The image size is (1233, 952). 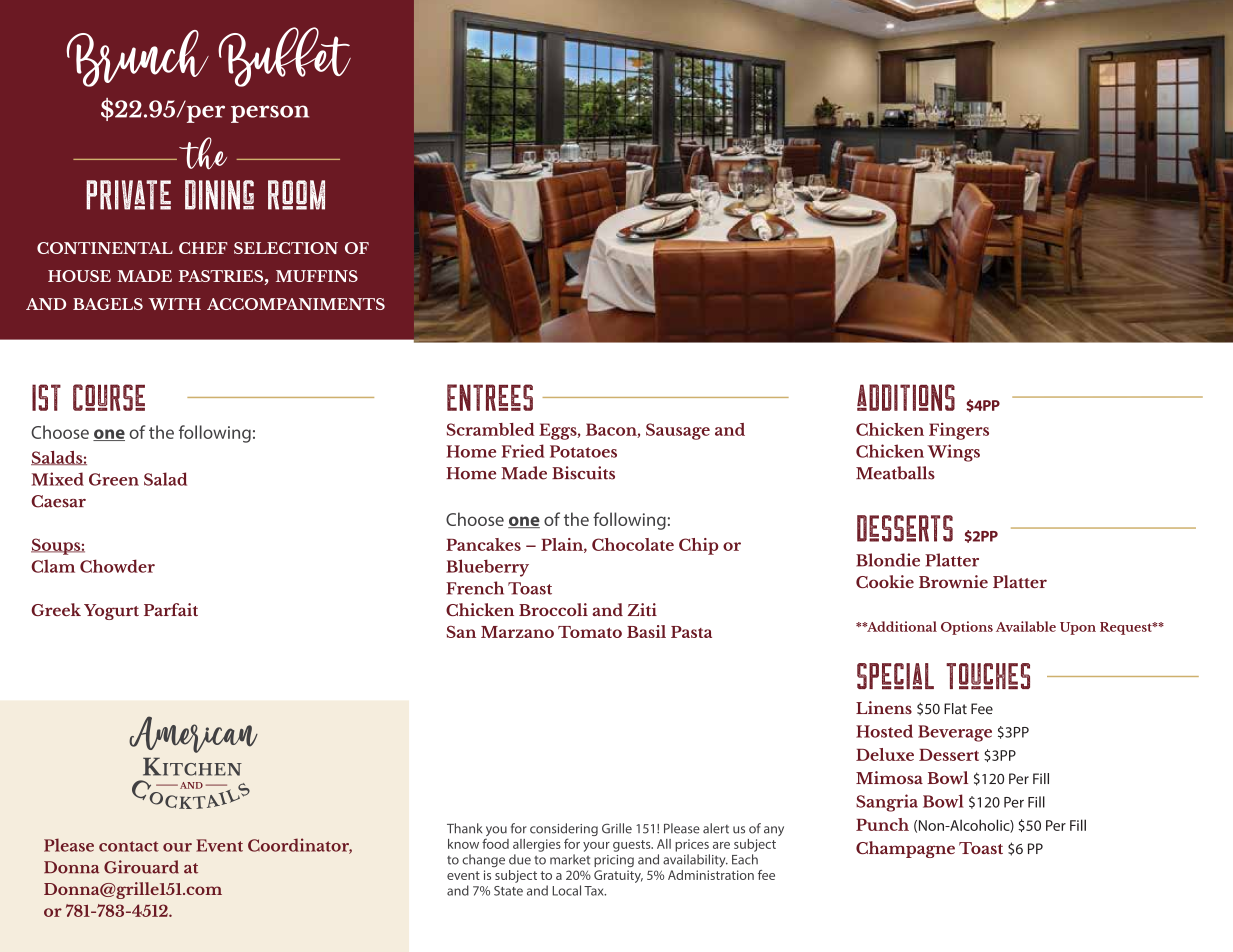 What do you see at coordinates (517, 632) in the screenshot?
I see `Marzano` at bounding box center [517, 632].
